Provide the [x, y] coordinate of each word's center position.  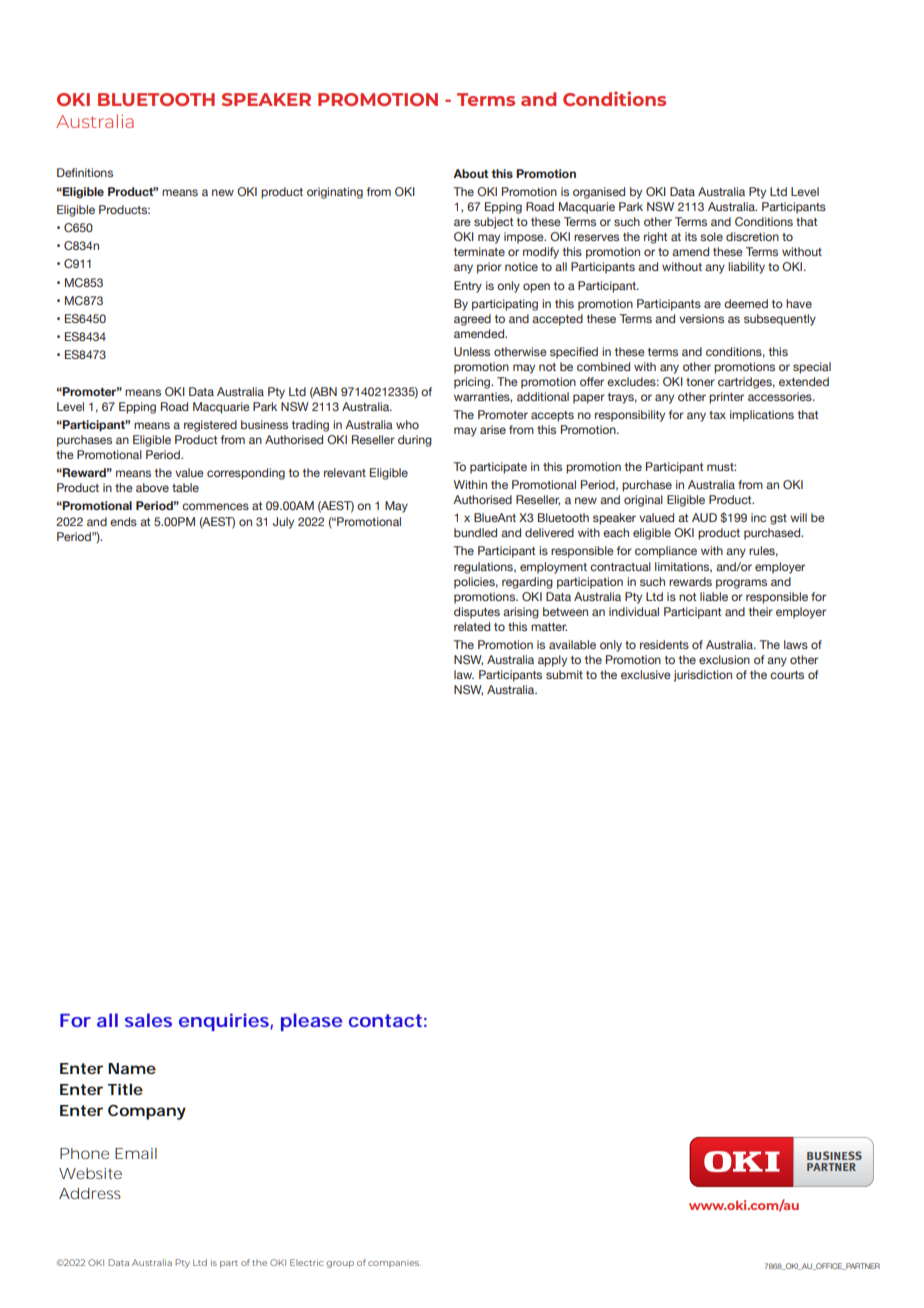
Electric [306, 1262]
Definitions [85, 172]
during [415, 441]
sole [711, 236]
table [185, 487]
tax [717, 415]
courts [787, 675]
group [340, 1264]
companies [394, 1263]
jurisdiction [703, 676]
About [470, 173]
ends [123, 521]
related [472, 626]
